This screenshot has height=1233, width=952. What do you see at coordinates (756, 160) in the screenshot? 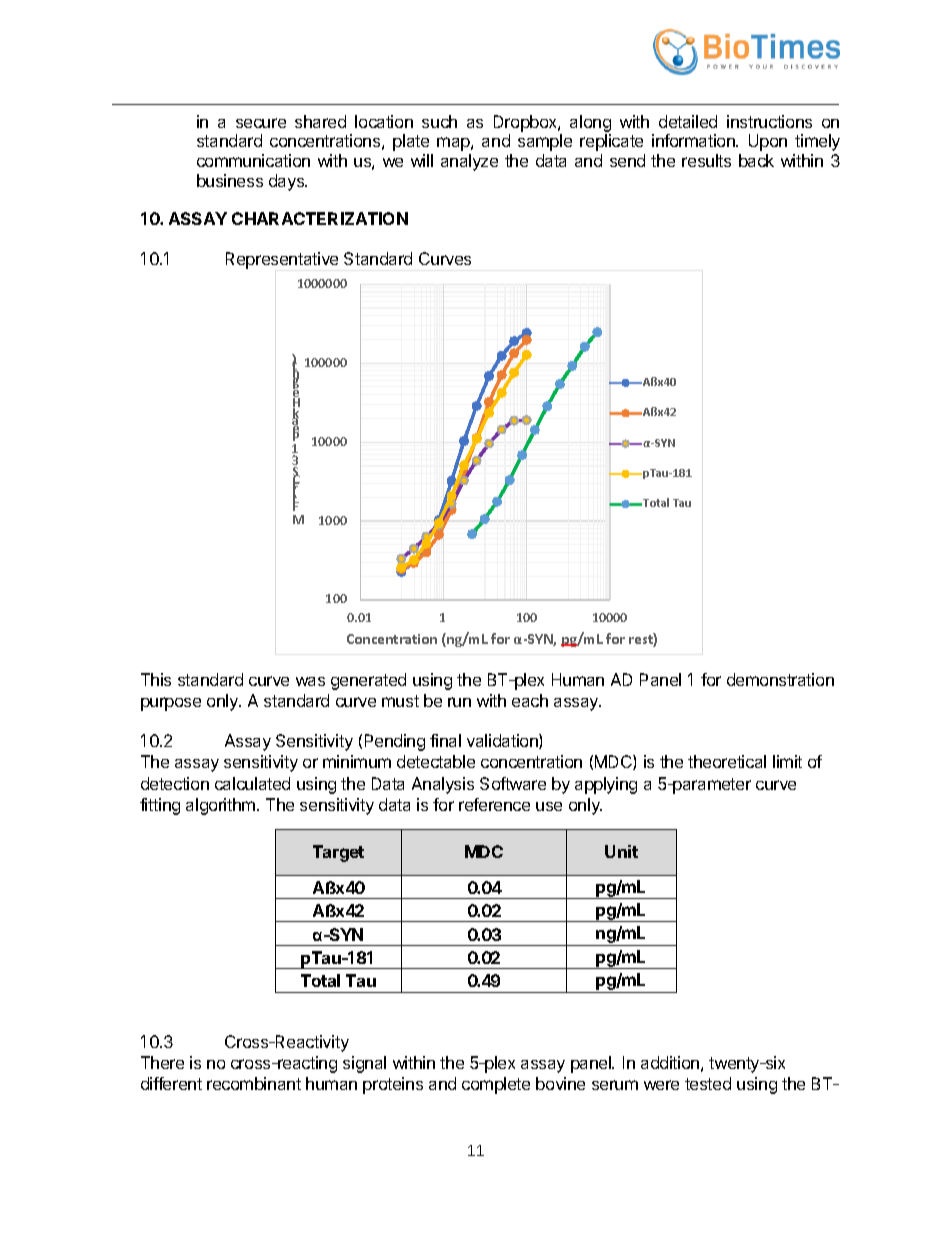
I see `back` at bounding box center [756, 160].
